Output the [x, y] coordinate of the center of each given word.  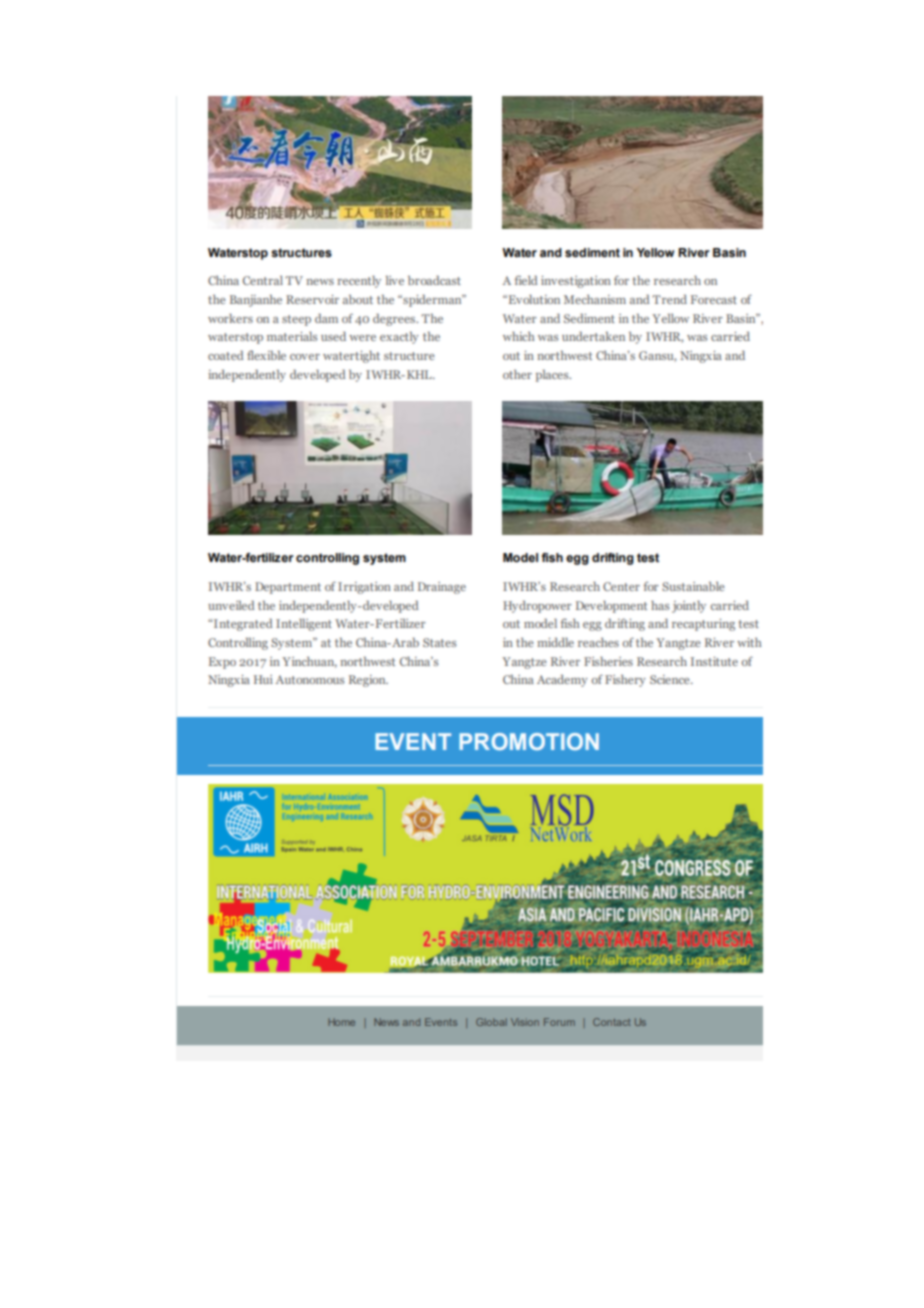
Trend [669, 299]
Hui [263, 679]
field [526, 280]
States [439, 642]
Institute [714, 661]
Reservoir [312, 299]
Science [671, 679]
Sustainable [693, 586]
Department [288, 588]
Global [491, 1022]
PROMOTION [529, 741]
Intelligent [304, 624]
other [517, 374]
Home [341, 1022]
